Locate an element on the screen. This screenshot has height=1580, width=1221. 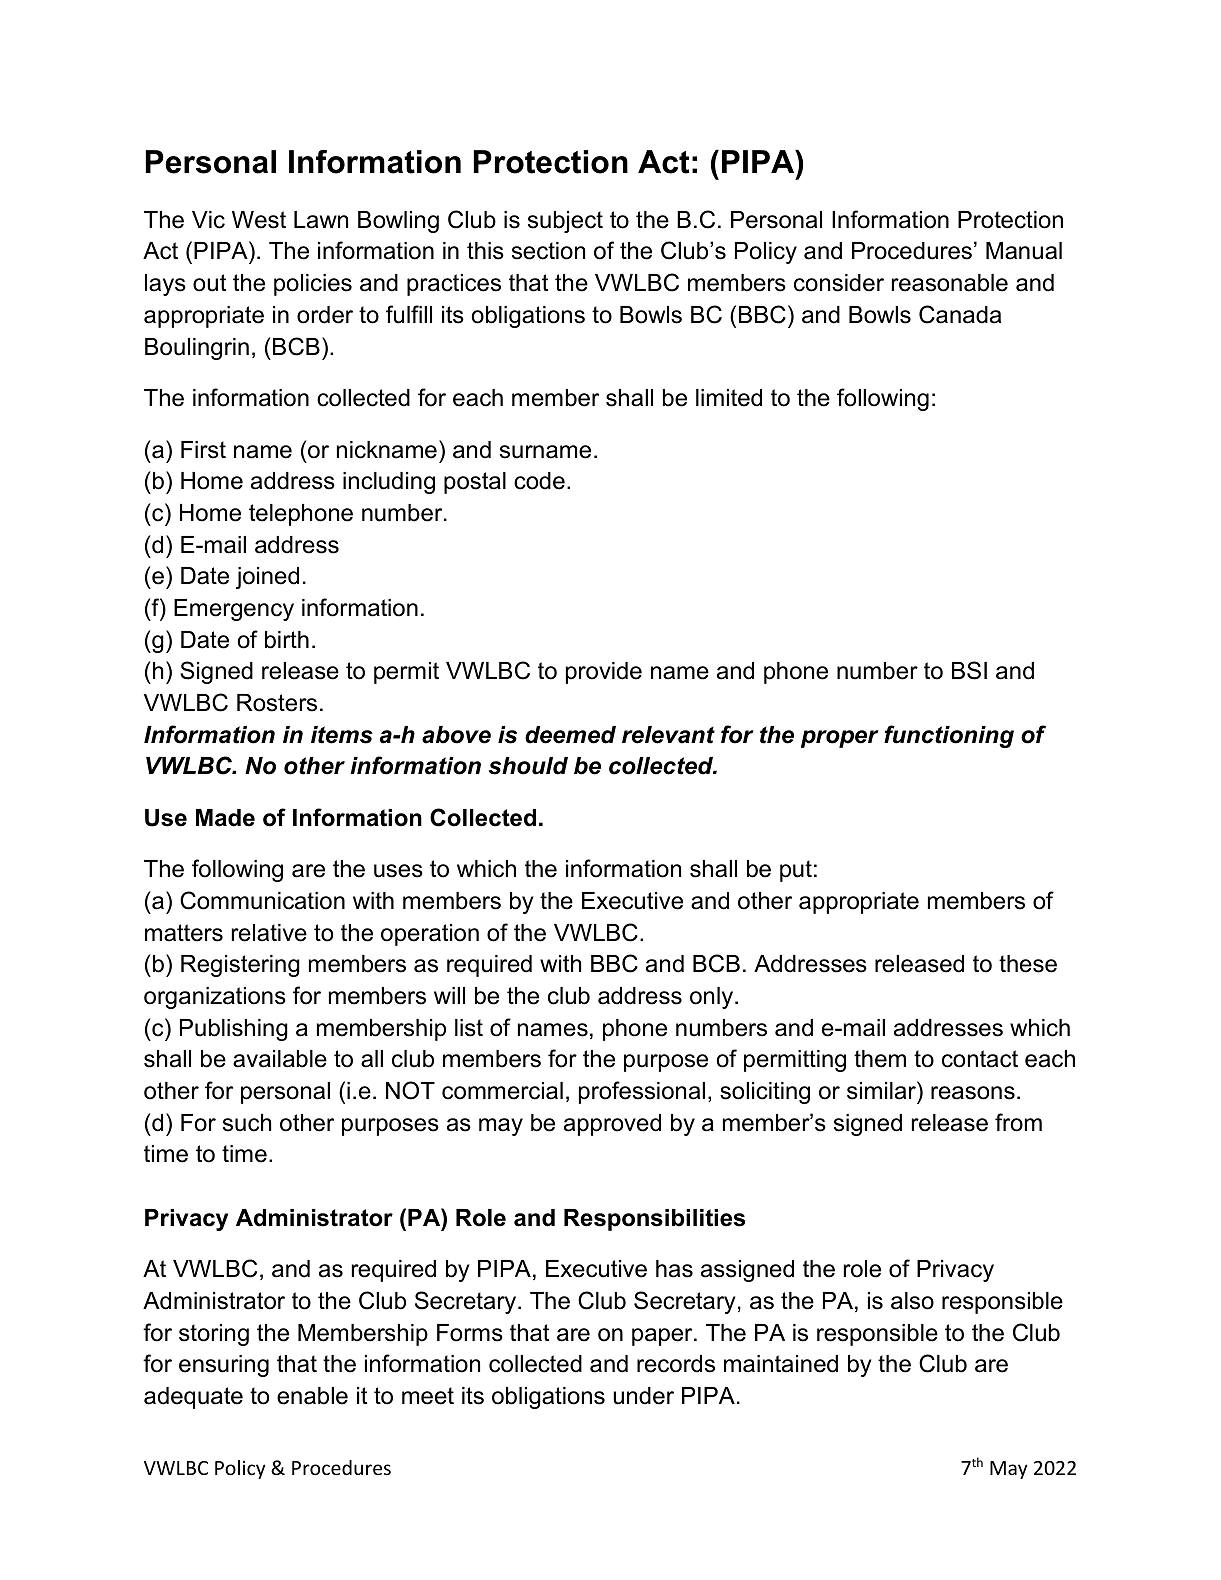
ensuring is located at coordinates (224, 1366).
